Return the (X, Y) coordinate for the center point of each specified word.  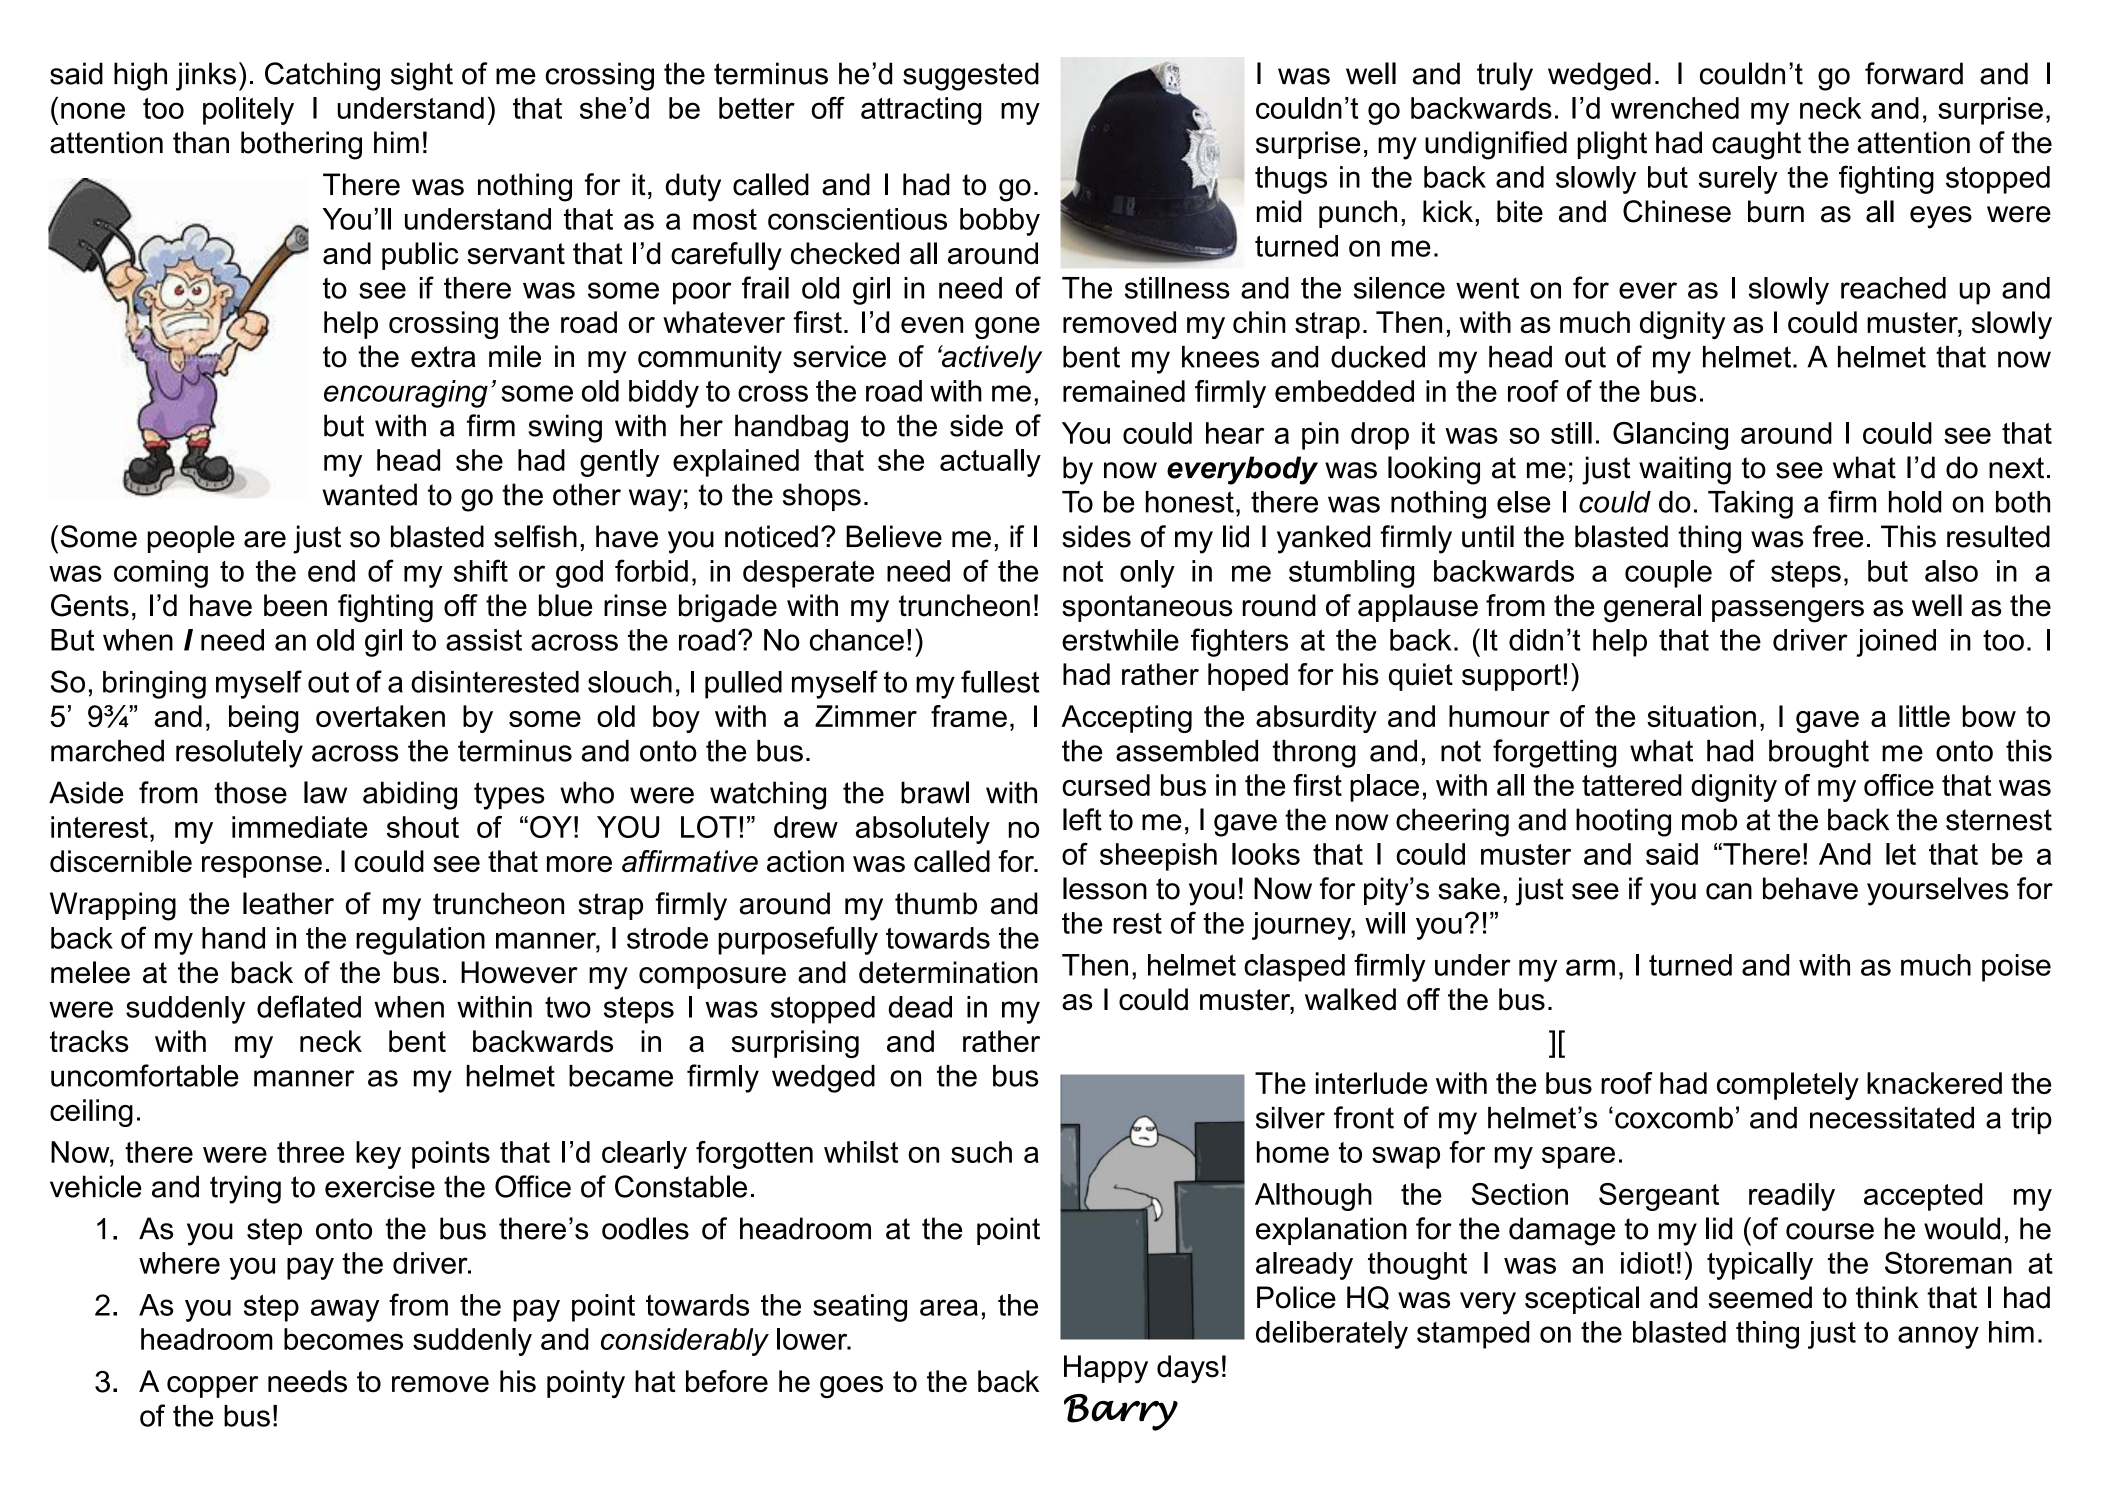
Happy (1106, 1369)
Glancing (1670, 436)
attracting (921, 111)
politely (248, 111)
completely (1788, 1086)
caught (1756, 145)
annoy (1938, 1337)
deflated (309, 1006)
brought (1819, 753)
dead (920, 1007)
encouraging (406, 394)
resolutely (239, 754)
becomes (343, 1339)
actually (990, 463)
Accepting (1126, 719)
